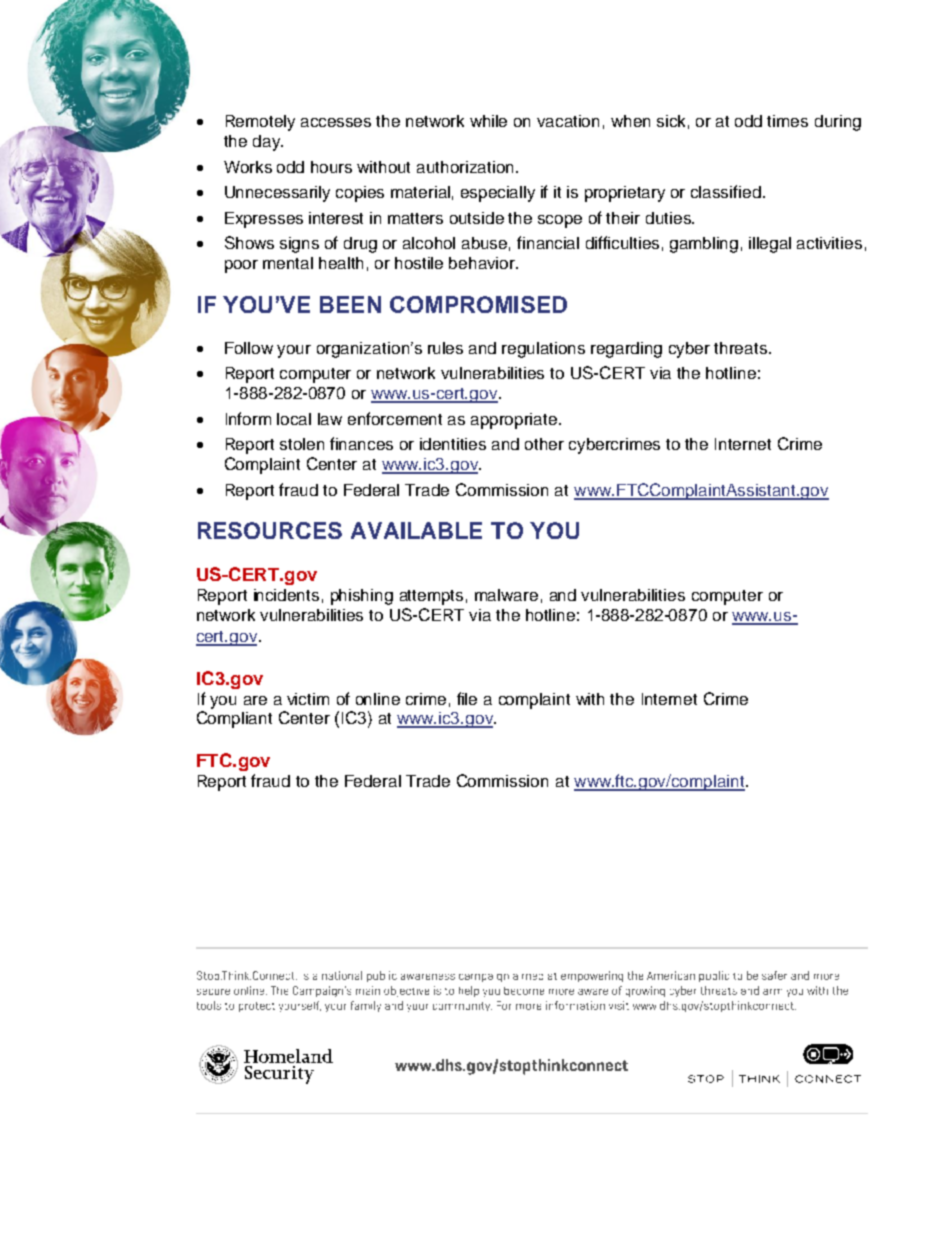  Describe the element at coordinates (308, 699) in the document. I see `victim` at that location.
